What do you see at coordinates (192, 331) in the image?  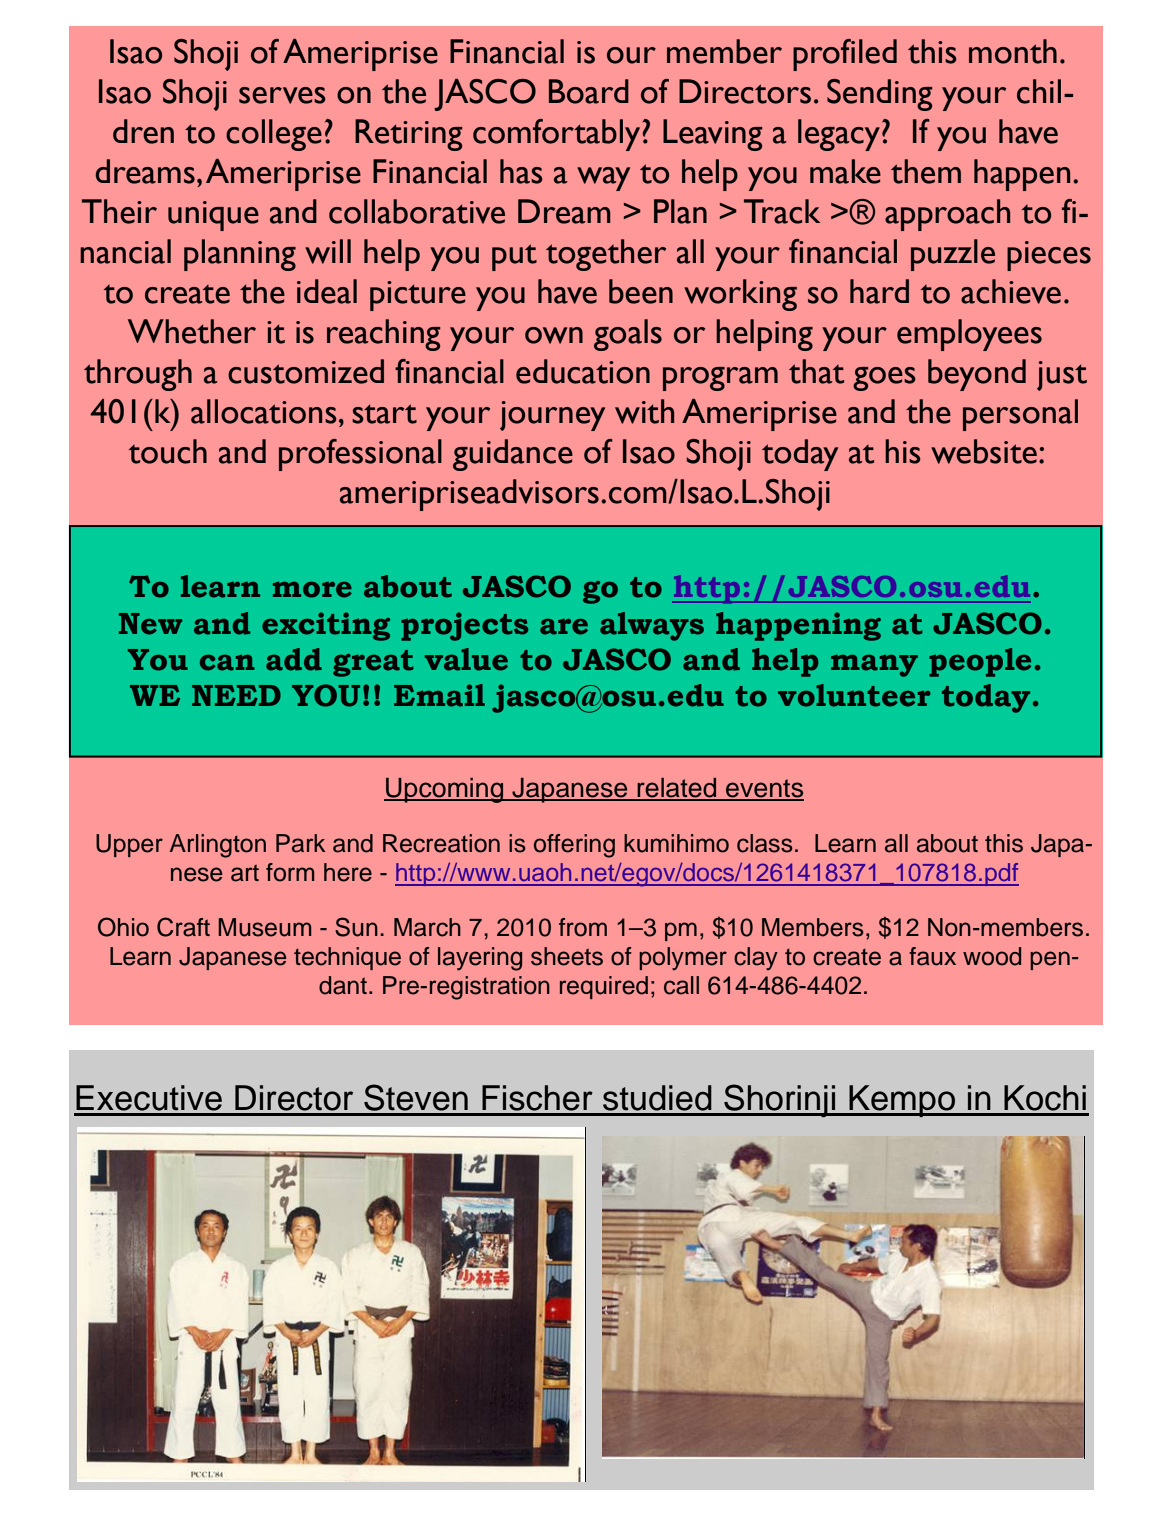 I see `Whether` at bounding box center [192, 331].
